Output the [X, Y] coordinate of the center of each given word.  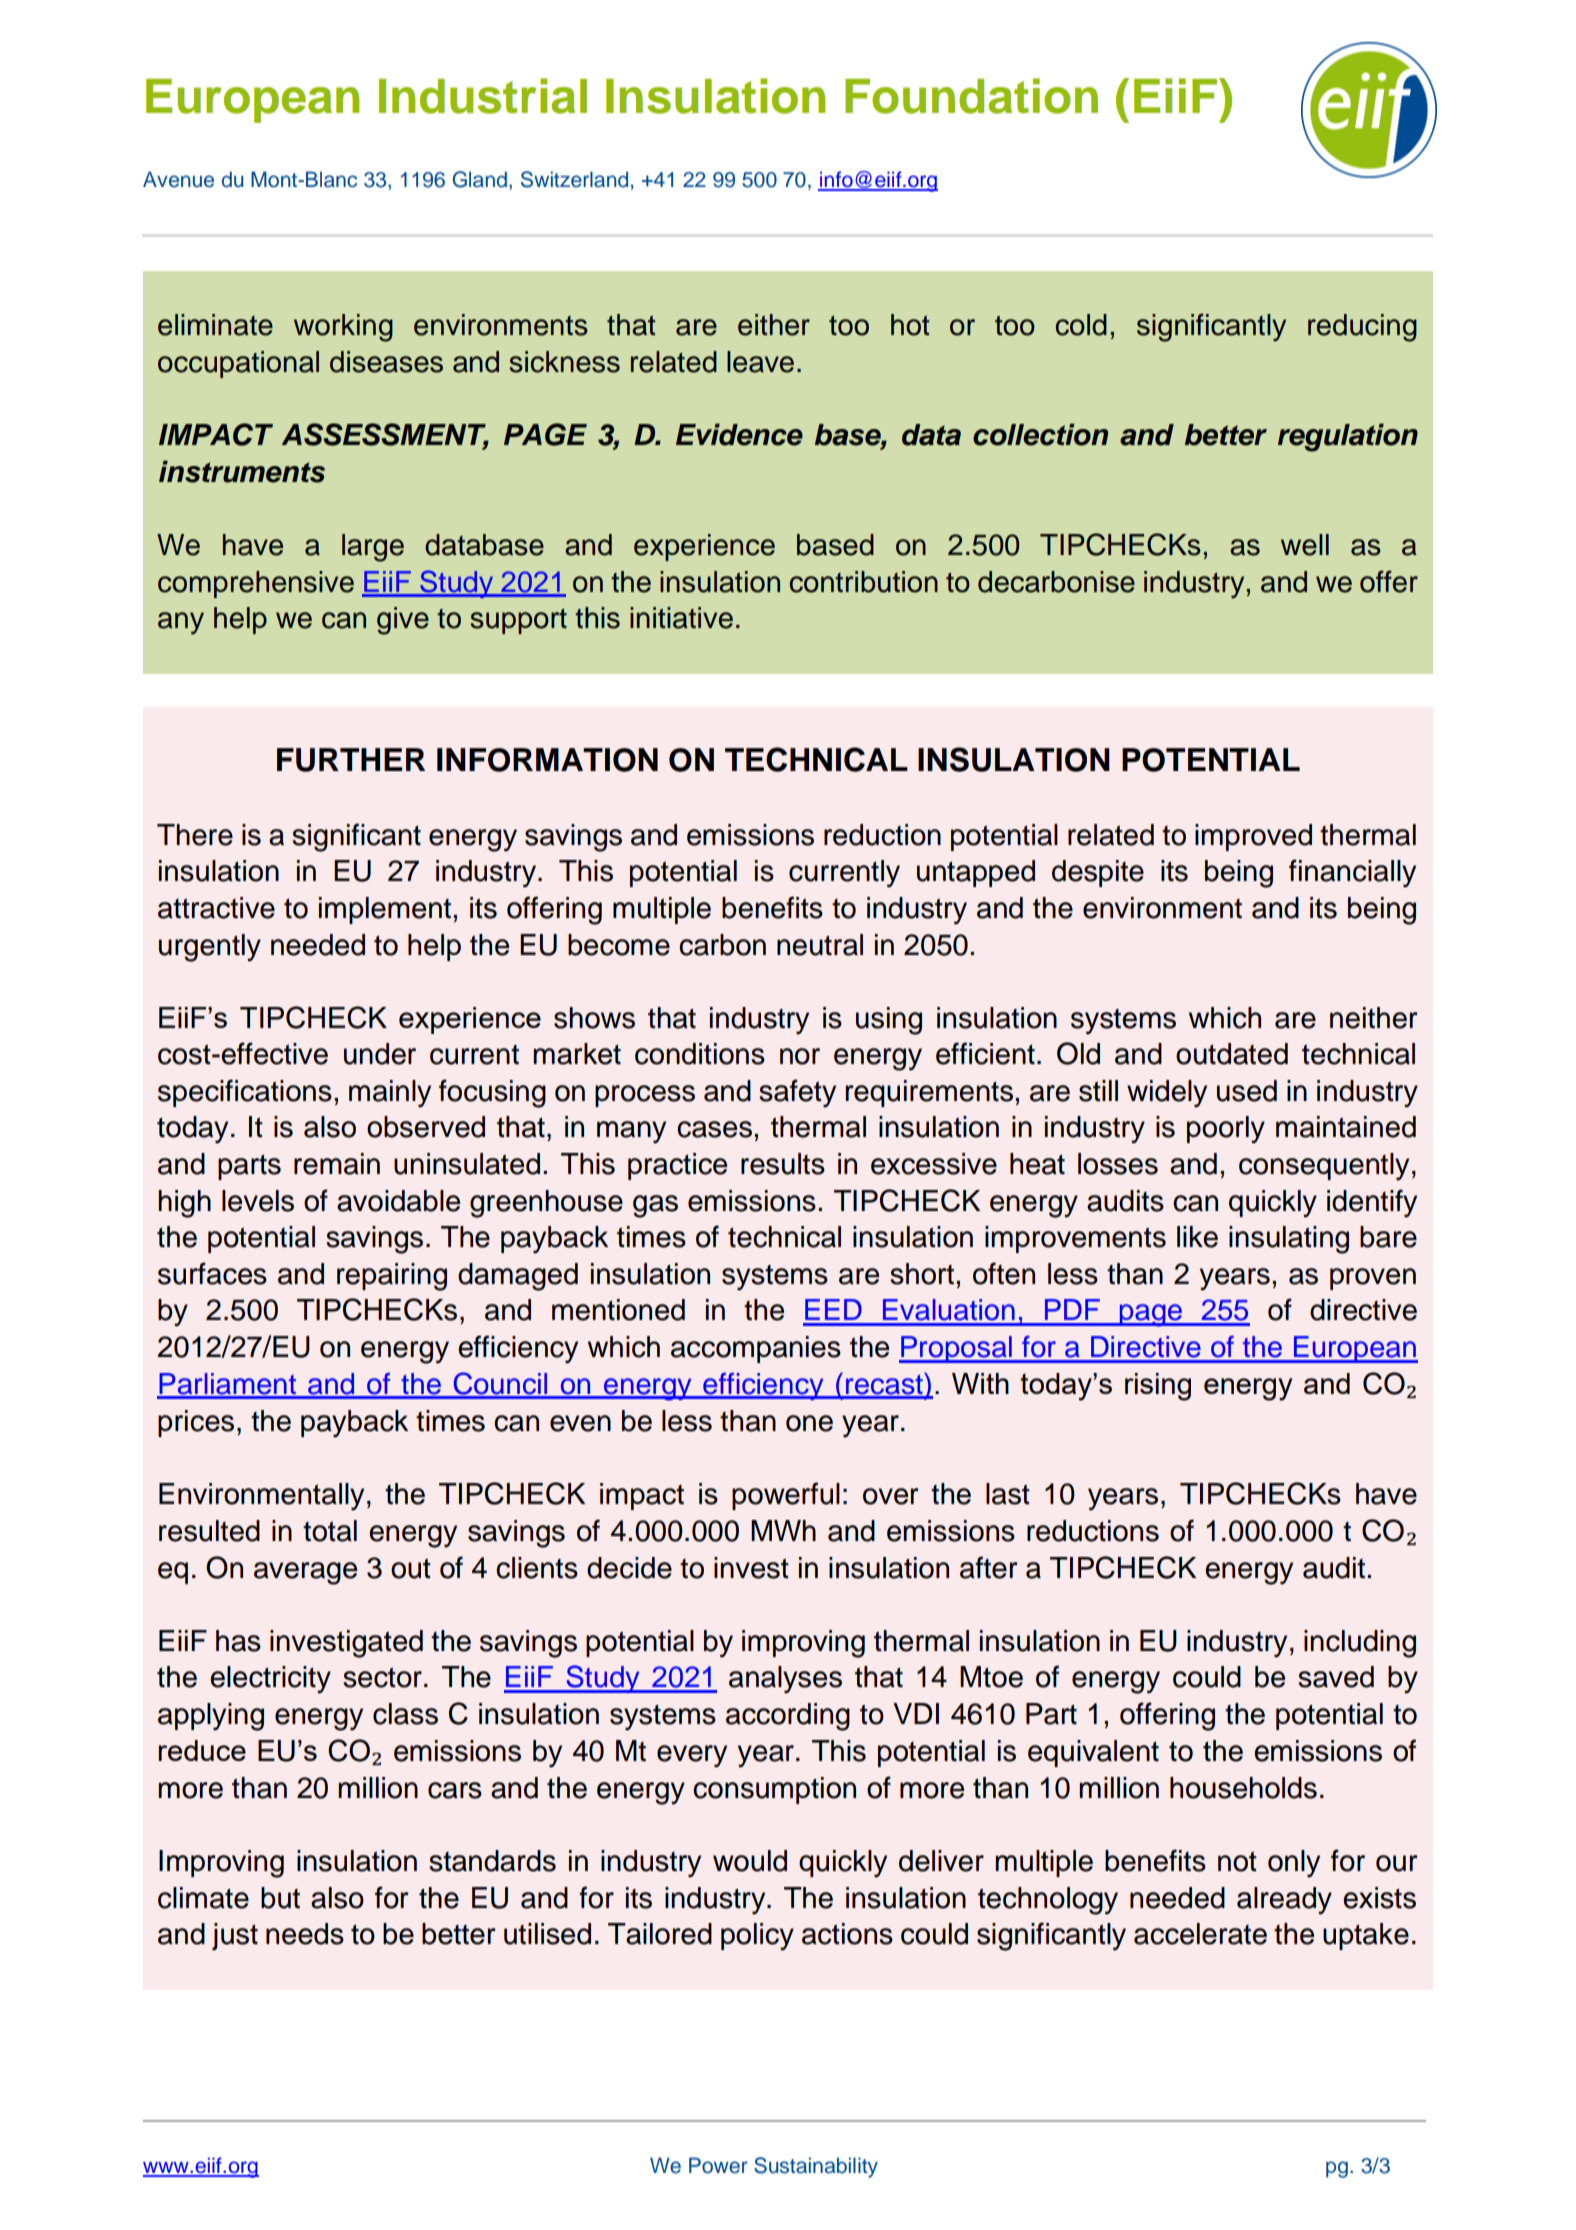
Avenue [178, 179]
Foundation [971, 96]
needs [305, 1934]
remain [337, 1164]
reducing [1362, 328]
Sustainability [816, 2167]
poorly [1226, 1130]
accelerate [1200, 1934]
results [783, 1164]
